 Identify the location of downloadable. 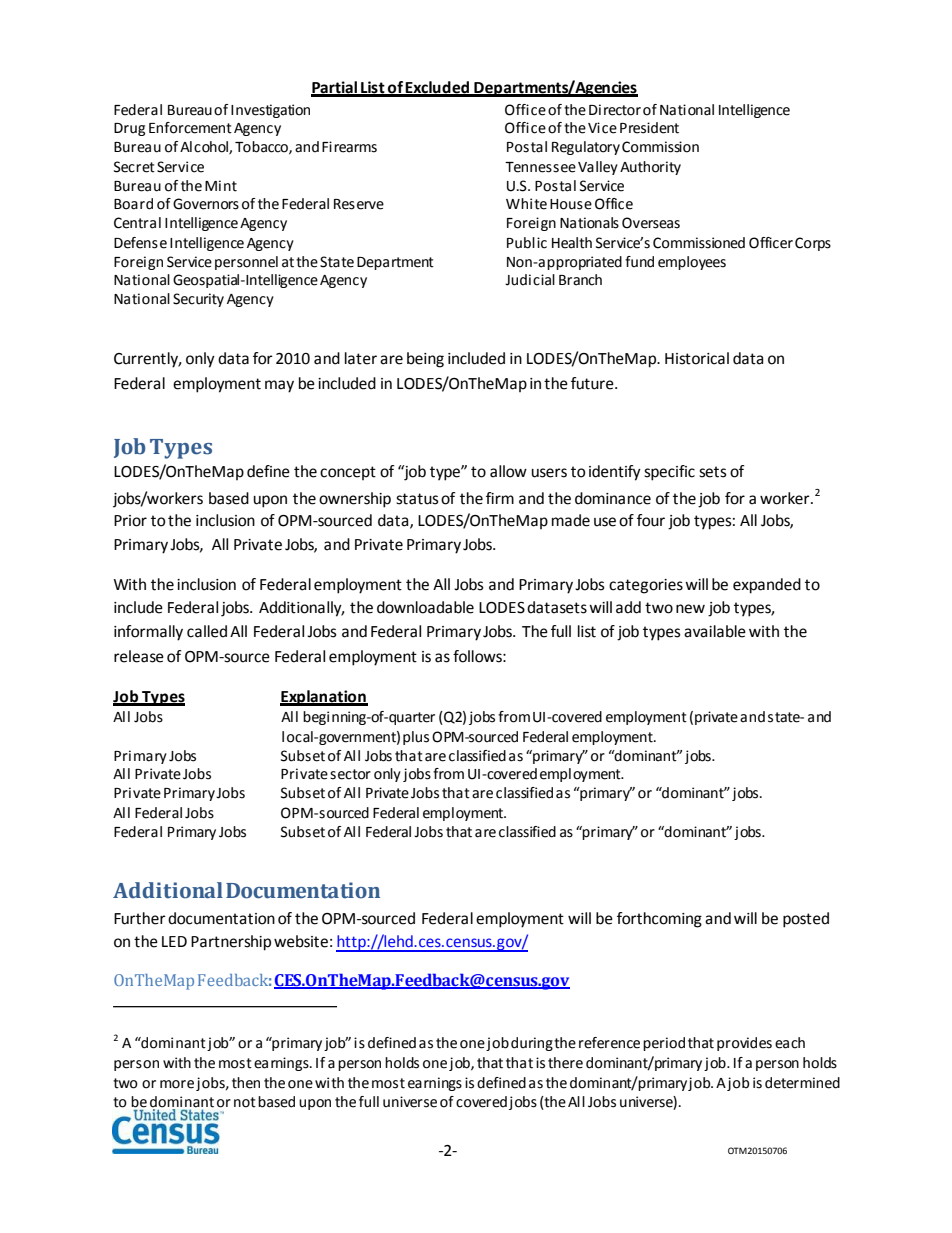
(425, 607).
